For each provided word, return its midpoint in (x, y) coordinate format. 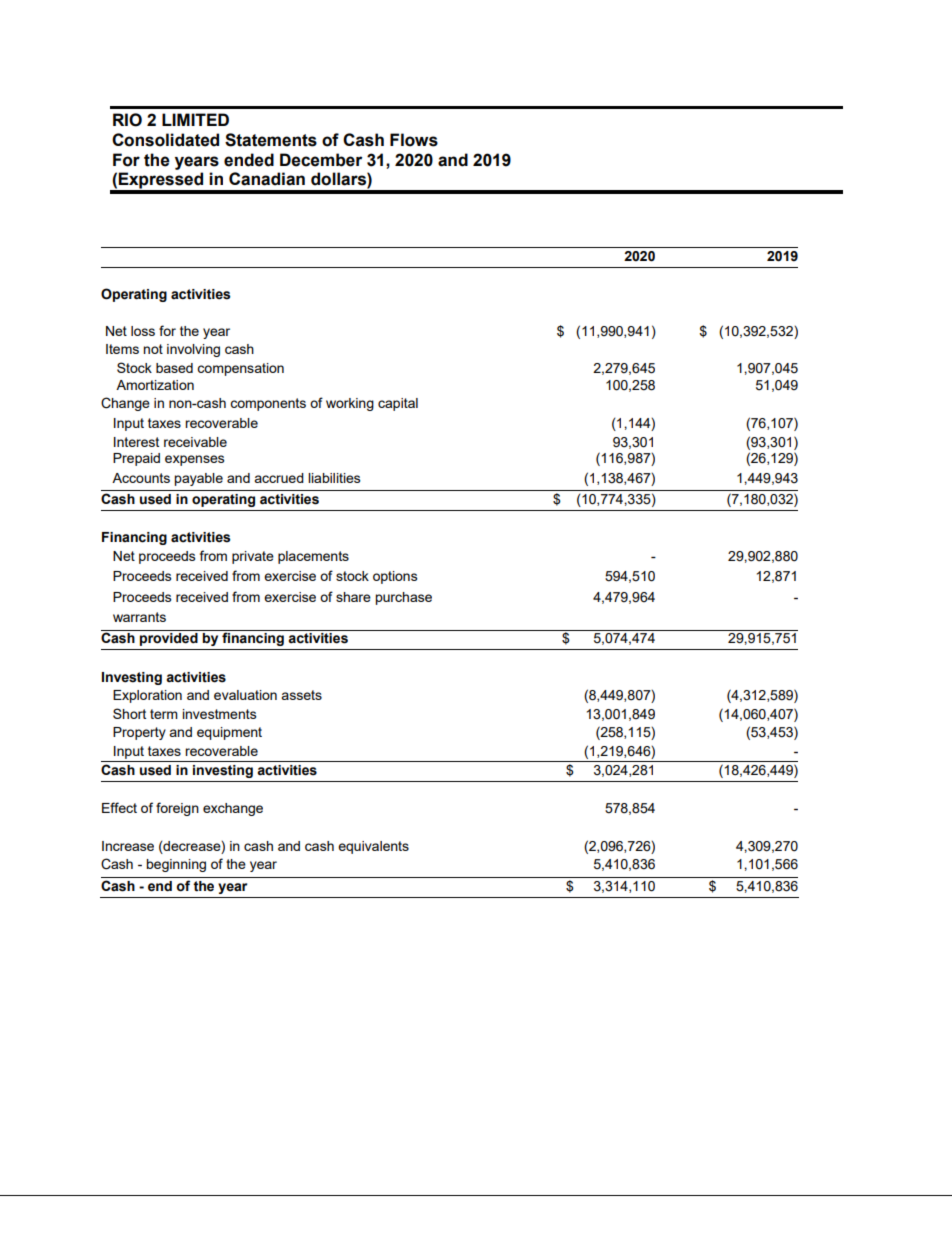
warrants (139, 617)
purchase (403, 598)
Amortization (155, 385)
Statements (271, 140)
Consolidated (165, 140)
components (268, 404)
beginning (176, 865)
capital (398, 404)
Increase (128, 846)
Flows (414, 140)
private (253, 557)
